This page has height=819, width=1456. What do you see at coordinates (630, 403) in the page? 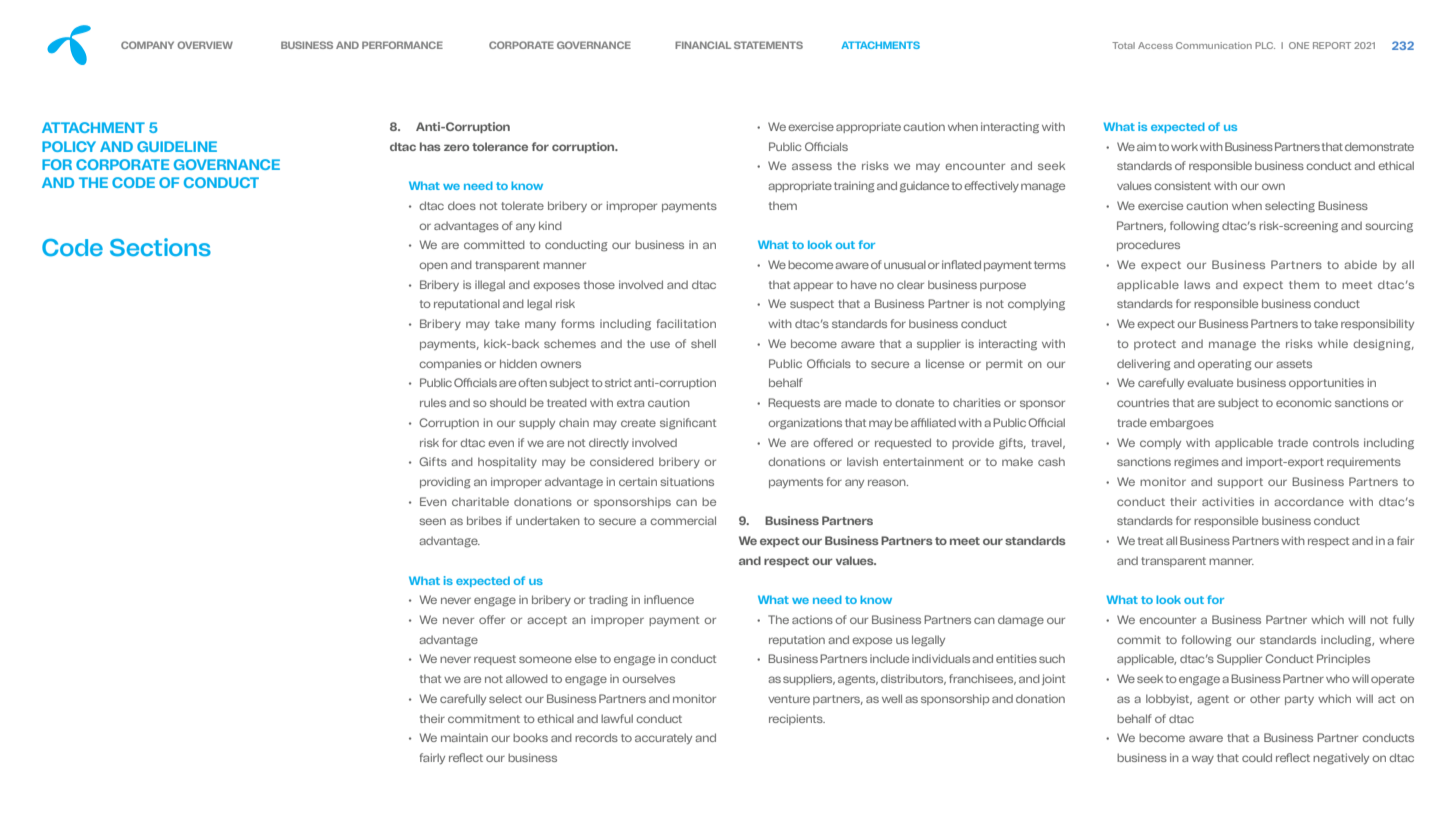
I see `extra` at bounding box center [630, 403].
